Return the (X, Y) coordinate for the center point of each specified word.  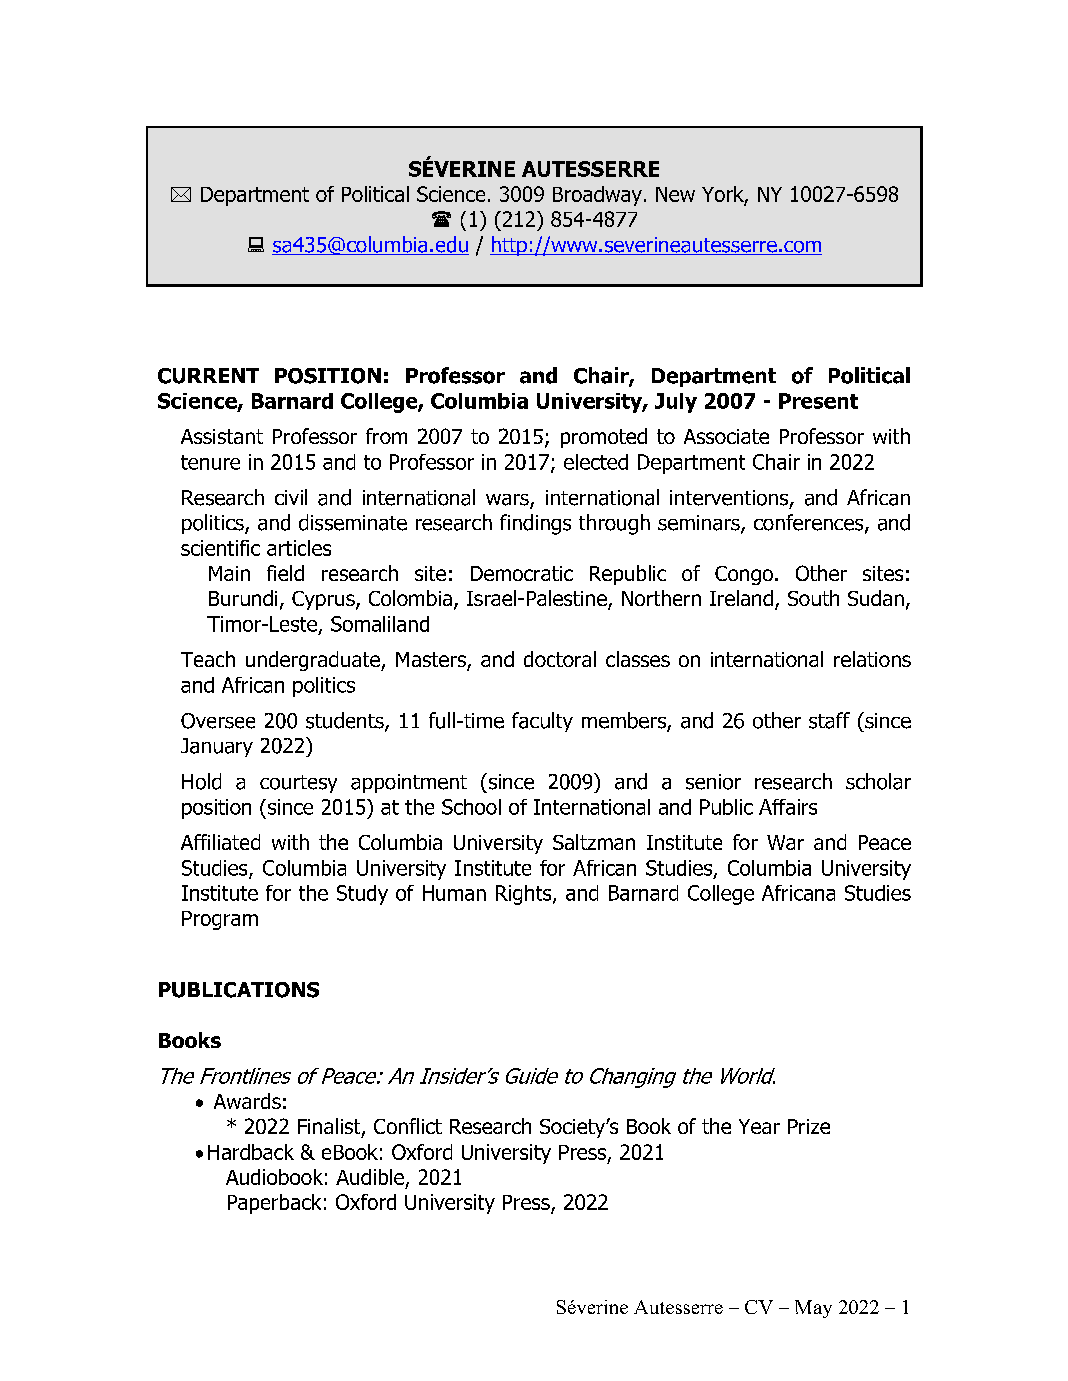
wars (508, 501)
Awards (247, 1101)
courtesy (298, 784)
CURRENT (208, 376)
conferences (810, 523)
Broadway (597, 196)
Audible (370, 1177)
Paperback (274, 1204)
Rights (525, 895)
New (675, 194)
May (813, 1309)
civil (291, 497)
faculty (542, 722)
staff (829, 720)
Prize (809, 1126)
